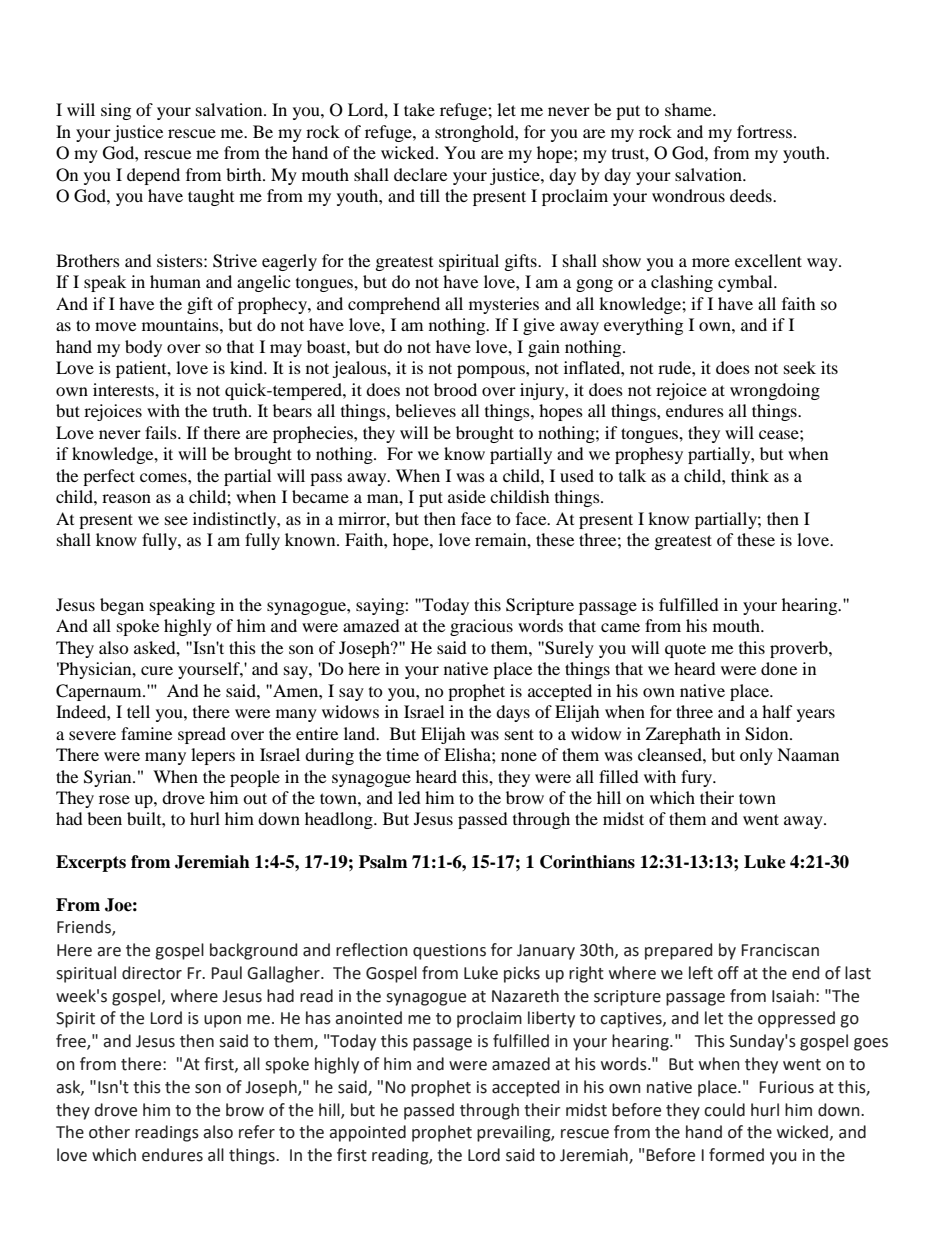 This page has width=952, height=1233. What do you see at coordinates (257, 1132) in the page?
I see `refer` at bounding box center [257, 1132].
